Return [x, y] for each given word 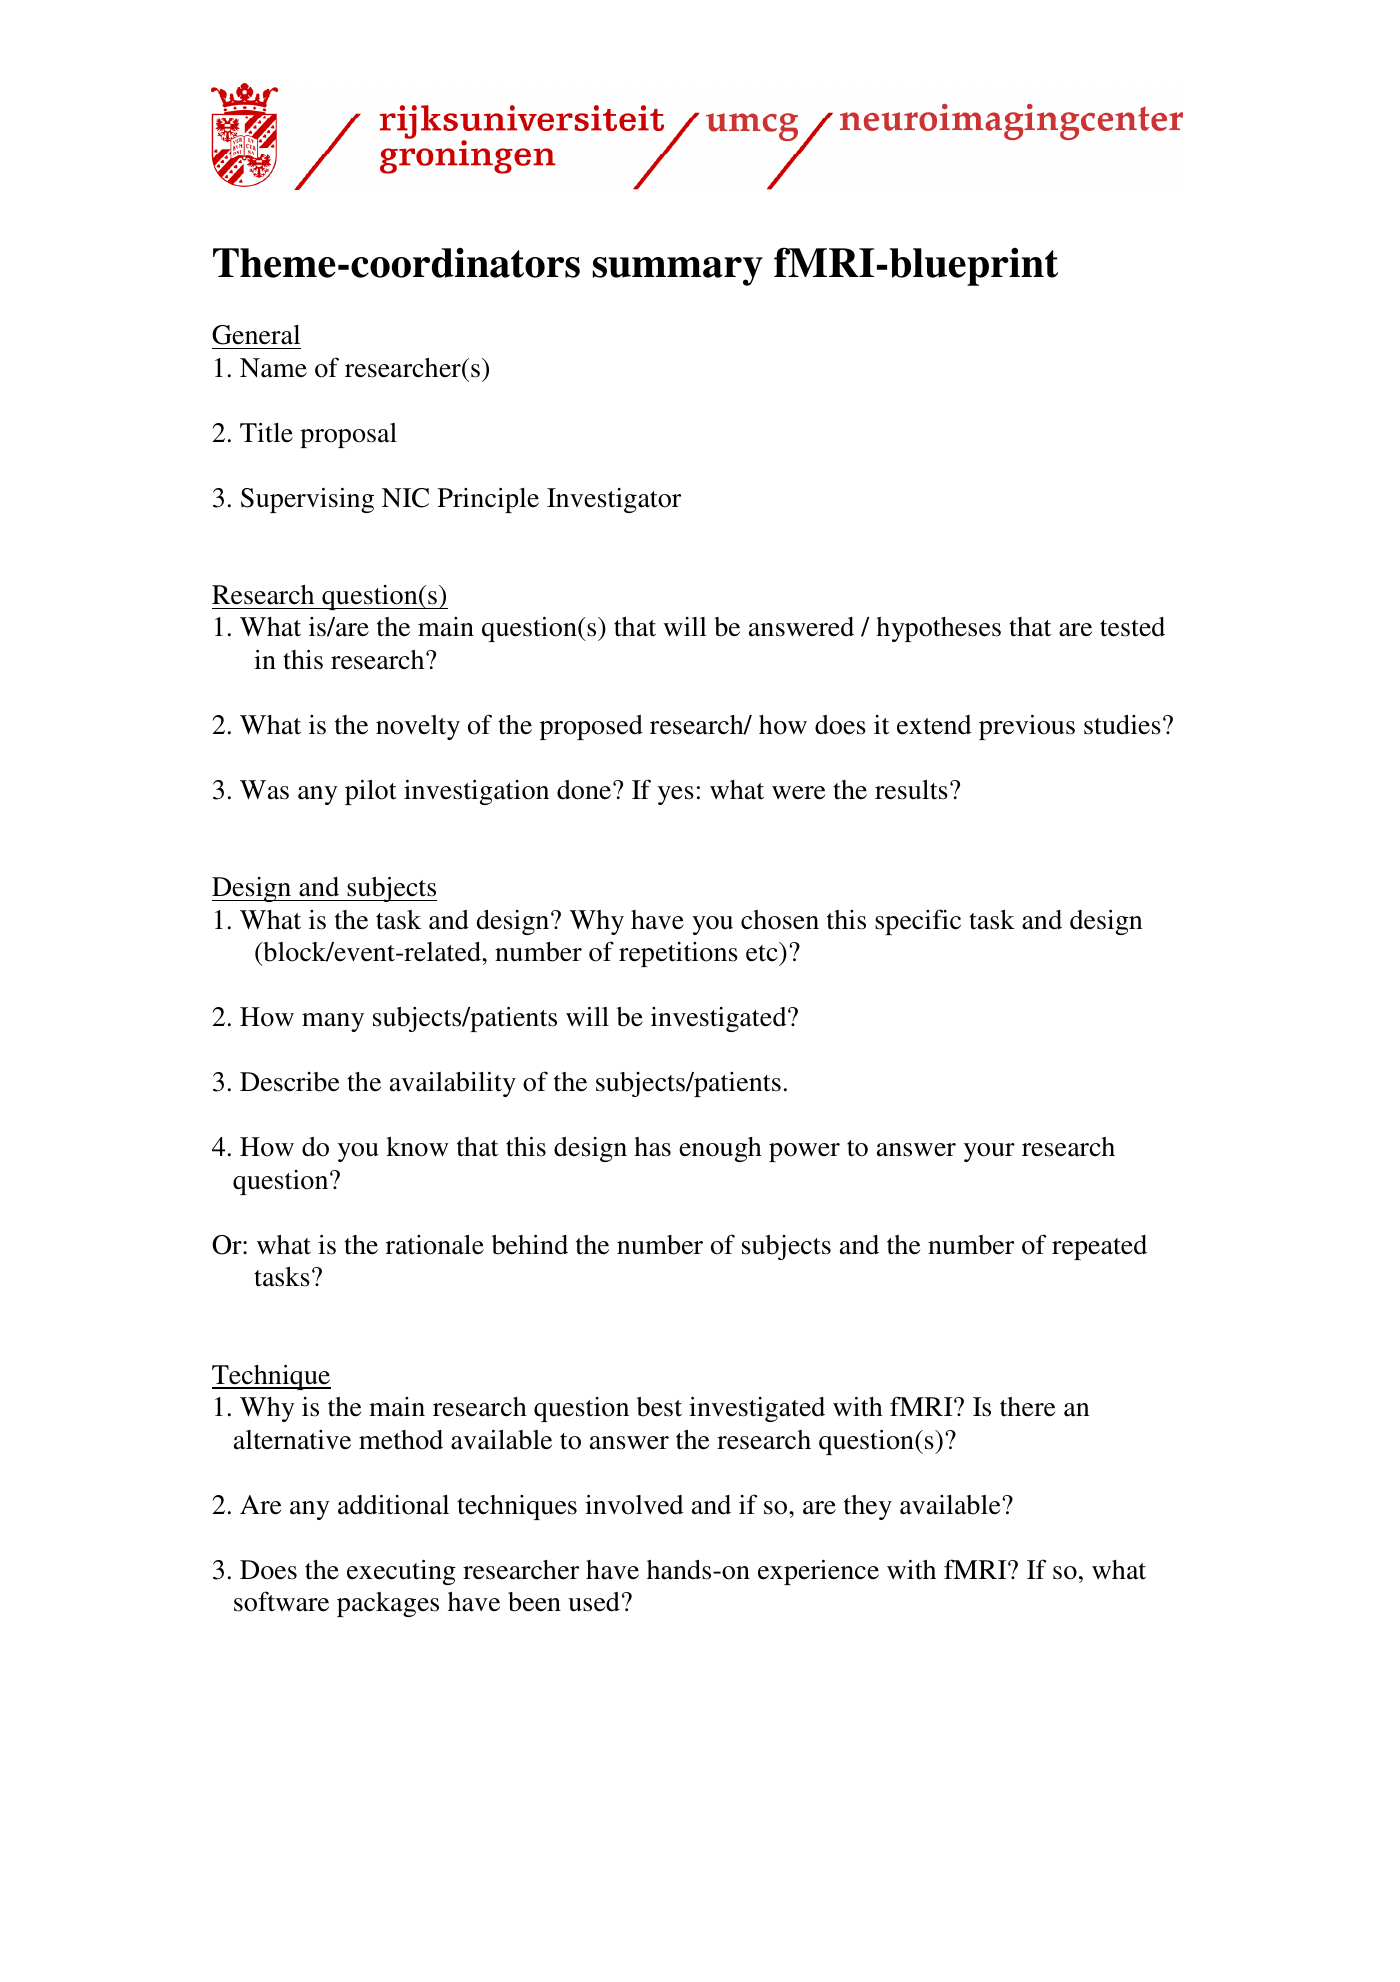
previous [1027, 727]
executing [401, 1572]
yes [676, 795]
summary [678, 271]
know [417, 1147]
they [868, 1507]
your [989, 1152]
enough [720, 1149]
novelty [418, 727]
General [256, 335]
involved [634, 1505]
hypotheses [938, 629]
